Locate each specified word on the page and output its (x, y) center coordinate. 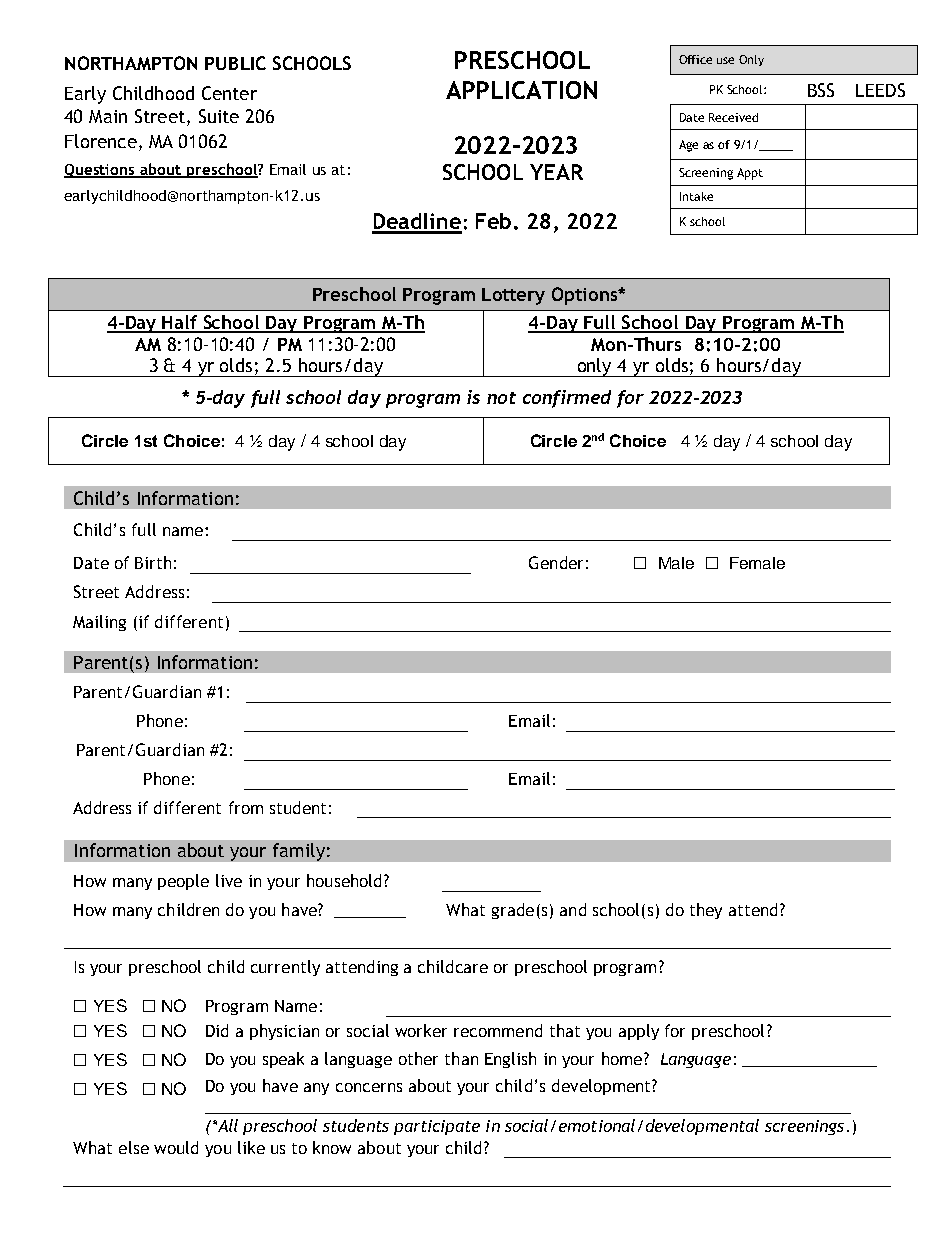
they (706, 911)
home (623, 1058)
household (344, 880)
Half (180, 323)
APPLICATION (521, 90)
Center (229, 93)
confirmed (567, 399)
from (246, 807)
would (176, 1147)
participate (437, 1127)
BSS (821, 90)
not (501, 398)
